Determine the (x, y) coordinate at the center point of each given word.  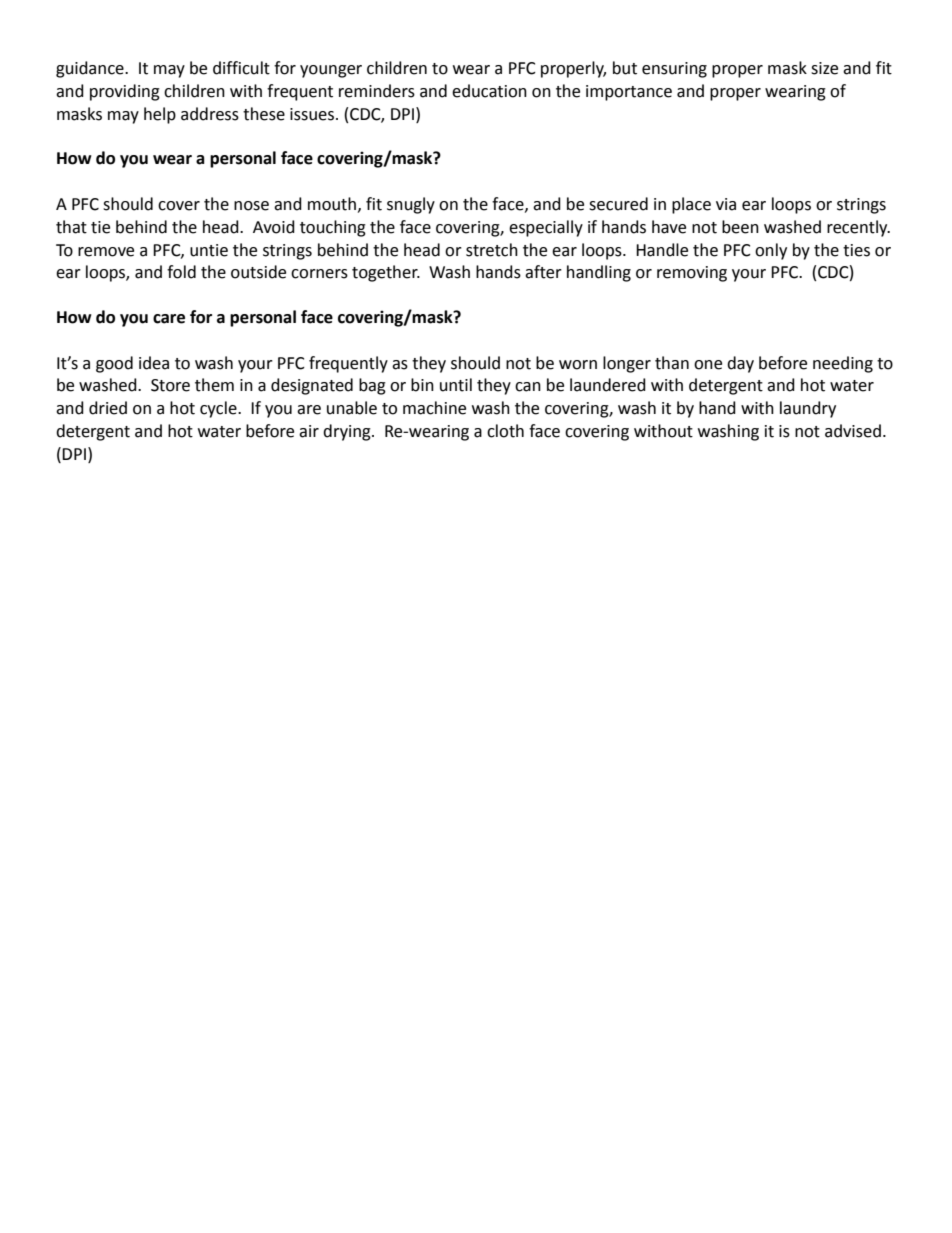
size (824, 68)
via (726, 204)
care (169, 319)
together (386, 273)
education (489, 91)
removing (692, 274)
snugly (411, 205)
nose (251, 206)
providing (125, 92)
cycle (219, 409)
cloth (505, 431)
